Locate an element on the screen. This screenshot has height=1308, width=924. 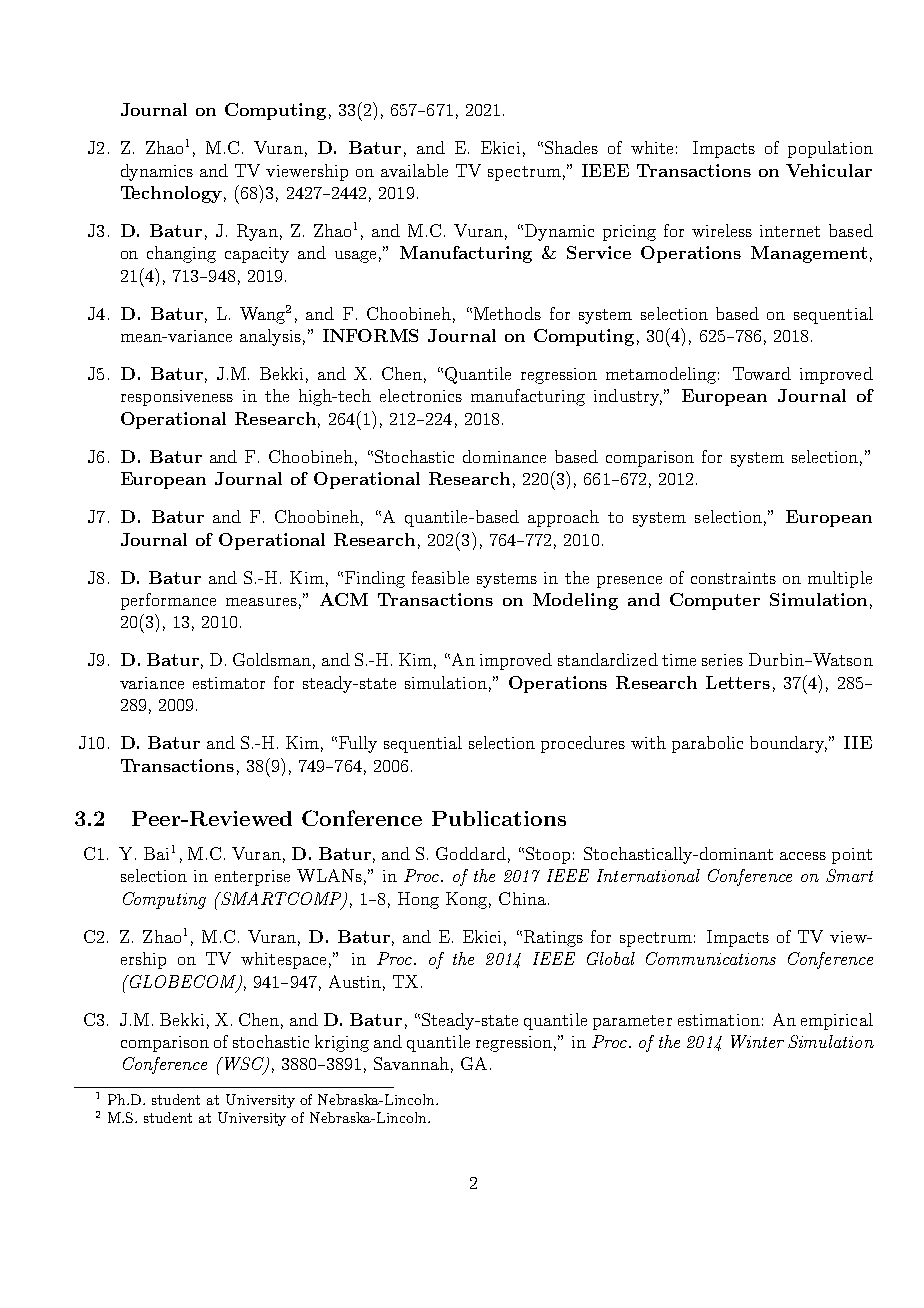
estimation is located at coordinates (719, 1020).
